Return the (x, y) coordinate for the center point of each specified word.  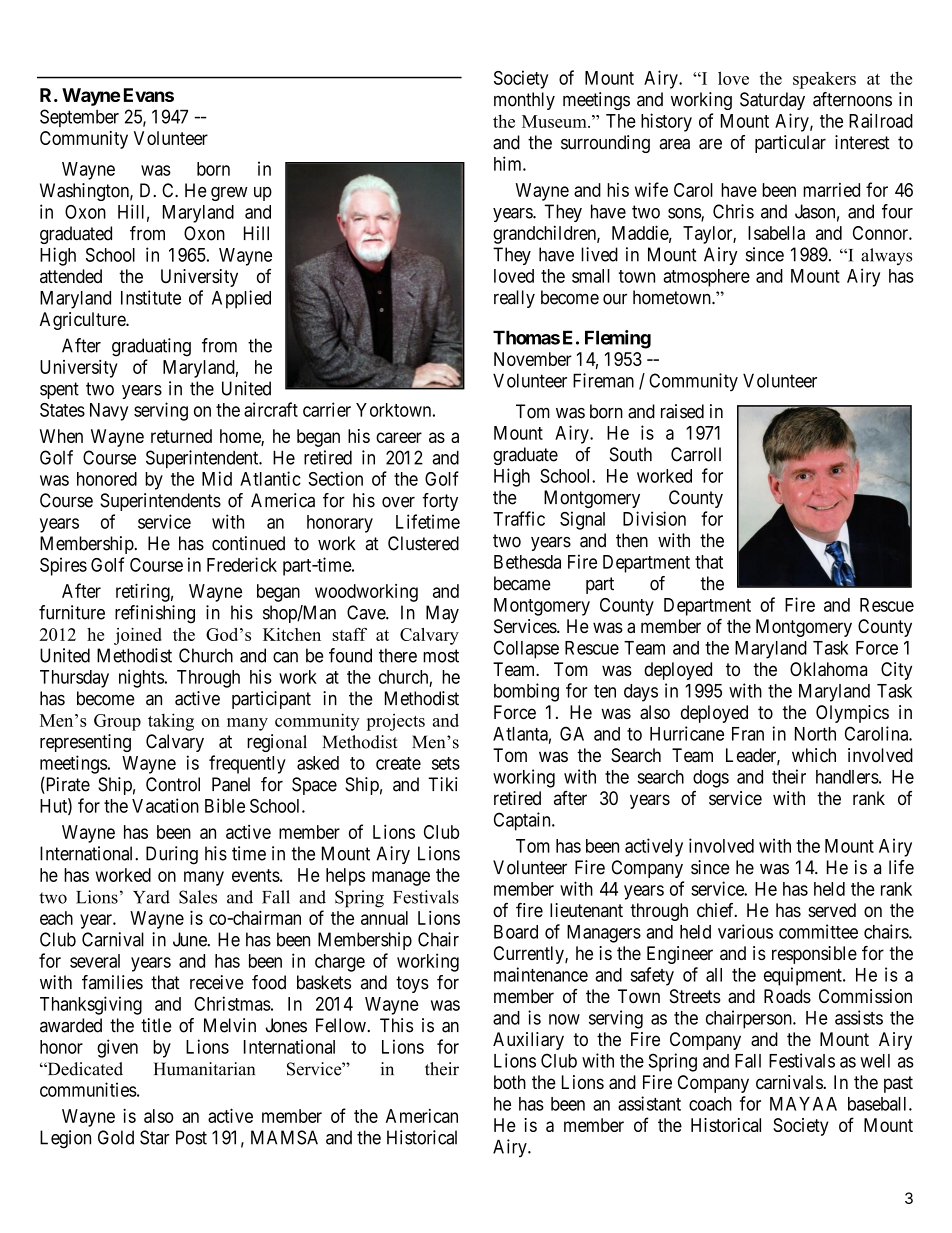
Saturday (772, 101)
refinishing (155, 614)
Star (155, 1137)
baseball (879, 1104)
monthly (524, 101)
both (510, 1082)
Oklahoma (828, 669)
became (522, 583)
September (79, 118)
